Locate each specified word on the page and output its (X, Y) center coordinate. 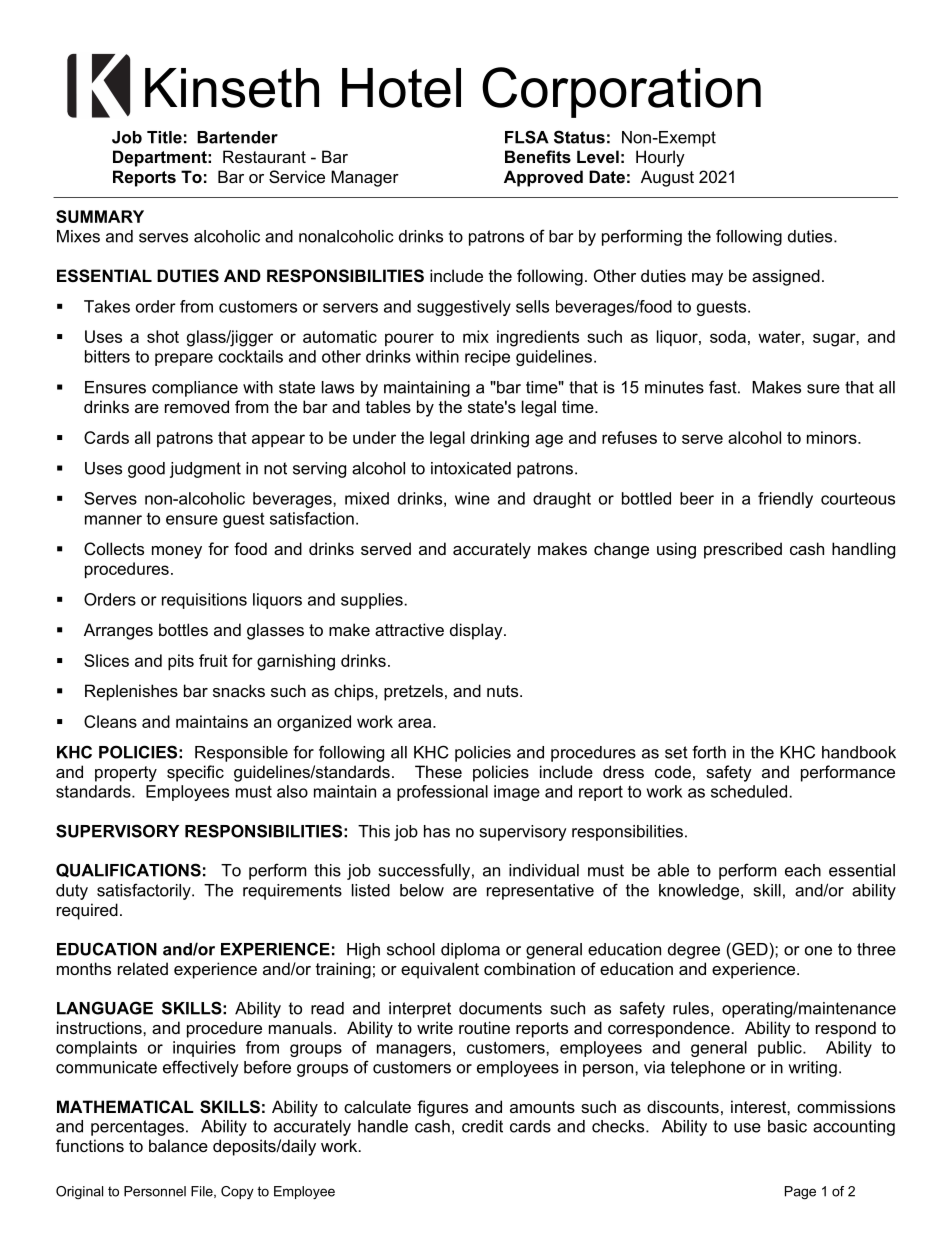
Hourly (660, 158)
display (477, 631)
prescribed (743, 550)
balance (178, 1145)
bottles (183, 629)
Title (164, 137)
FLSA (527, 137)
